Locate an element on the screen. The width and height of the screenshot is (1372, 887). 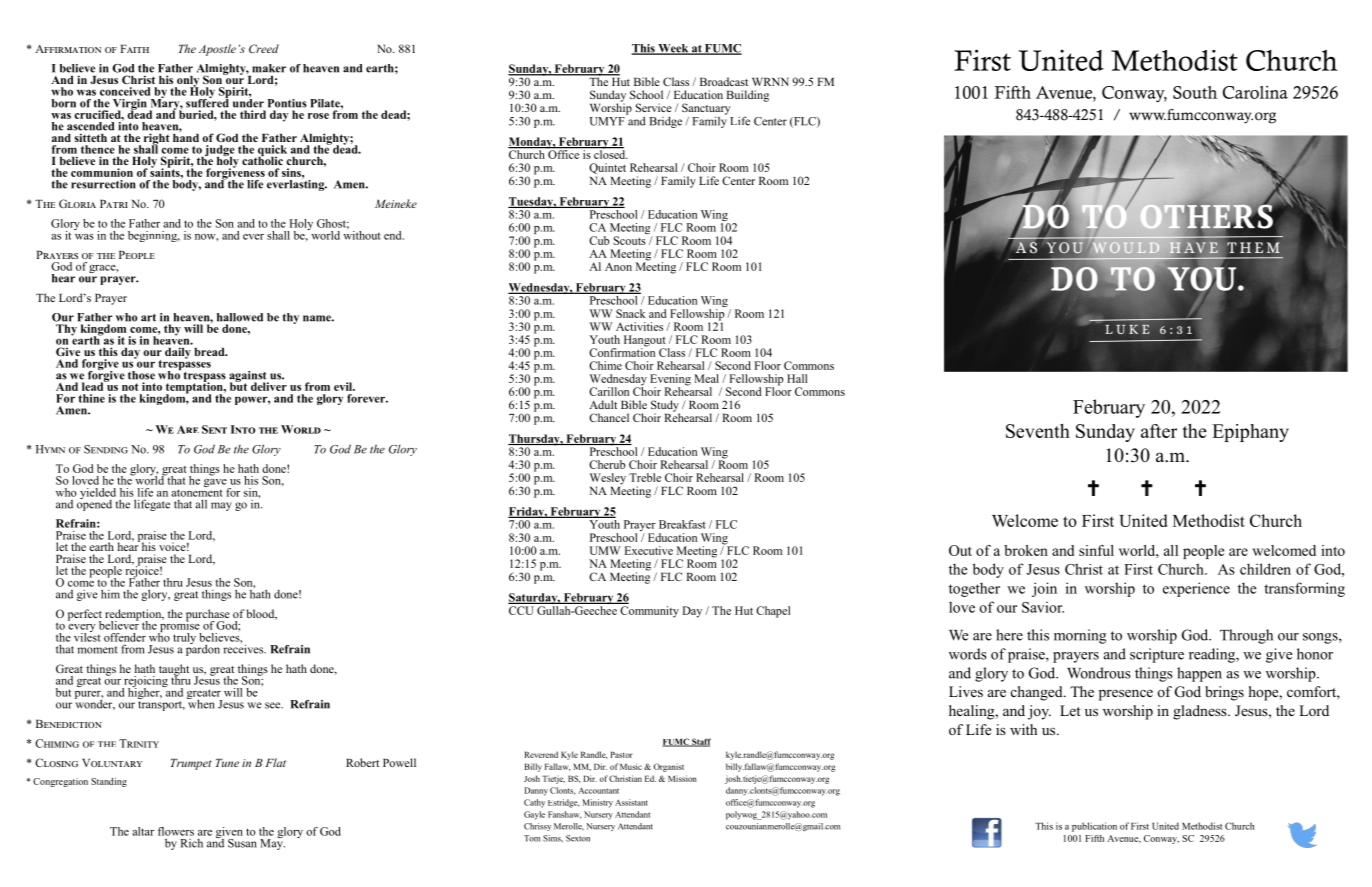
experience is located at coordinates (1196, 589).
